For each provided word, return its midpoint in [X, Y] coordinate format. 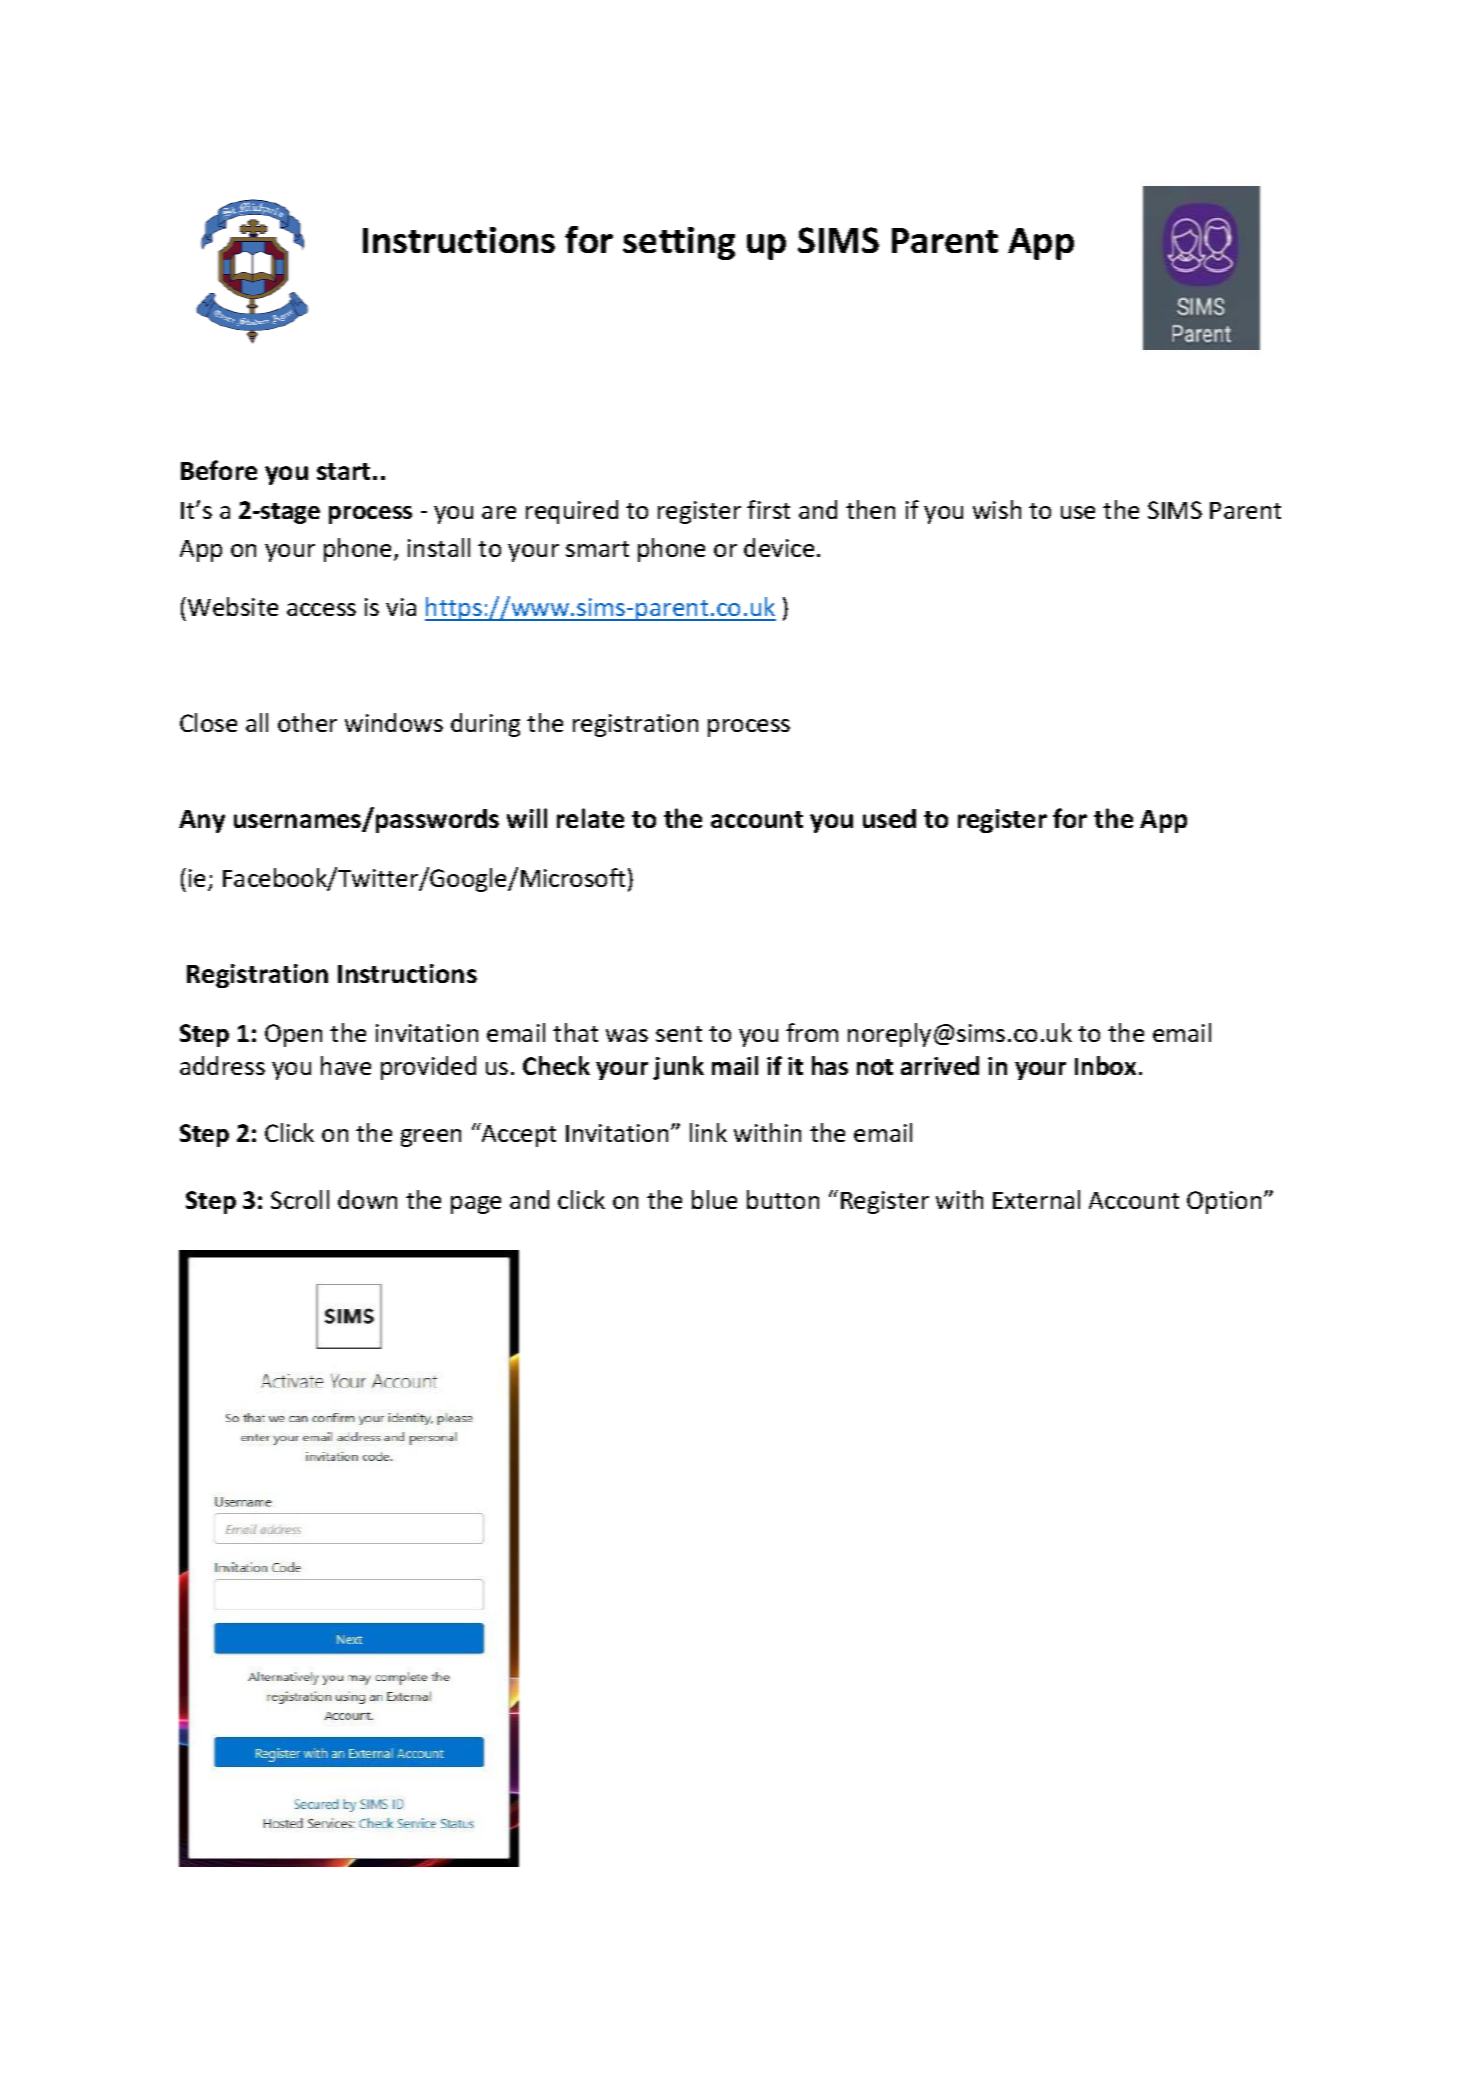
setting [679, 243]
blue [714, 1199]
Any [202, 821]
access [321, 609]
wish [997, 509]
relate [590, 818]
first [768, 509]
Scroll [300, 1199]
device [779, 547]
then [870, 509]
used [889, 818]
